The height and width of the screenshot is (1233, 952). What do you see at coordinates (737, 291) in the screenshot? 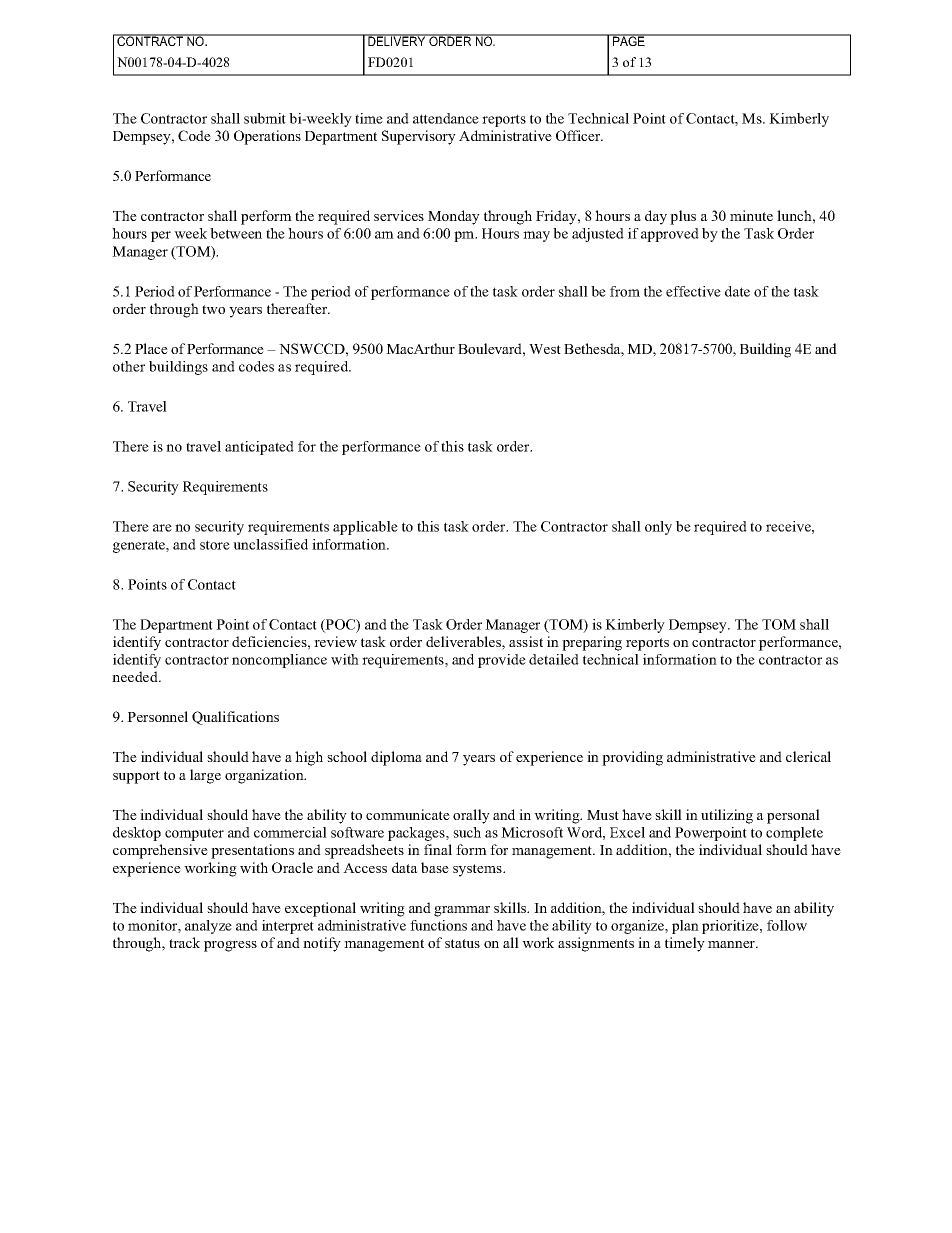
I see `date` at bounding box center [737, 291].
